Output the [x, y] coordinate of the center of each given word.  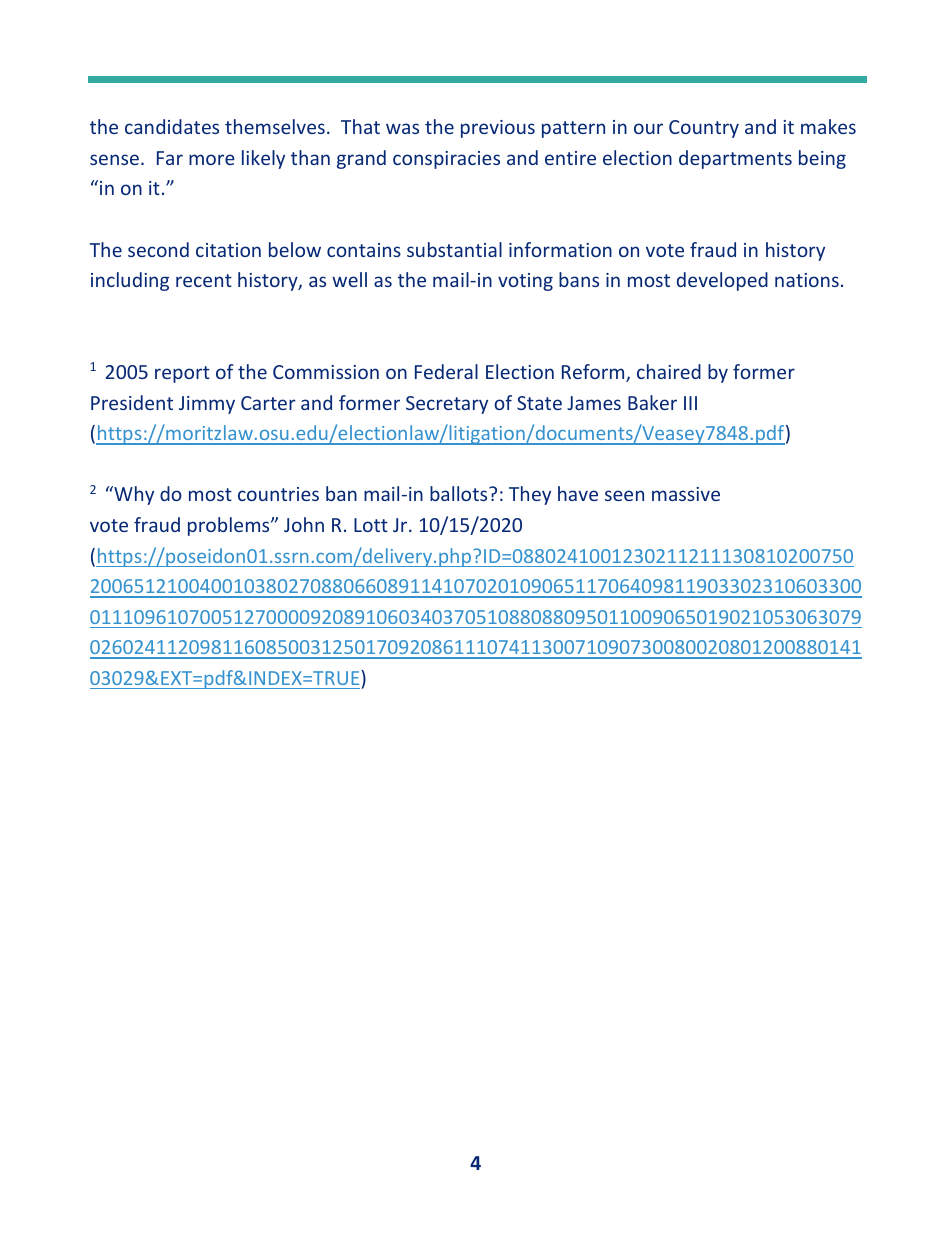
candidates [172, 126]
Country [704, 129]
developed [722, 281]
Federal [446, 371]
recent [204, 280]
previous [498, 129]
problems [230, 526]
